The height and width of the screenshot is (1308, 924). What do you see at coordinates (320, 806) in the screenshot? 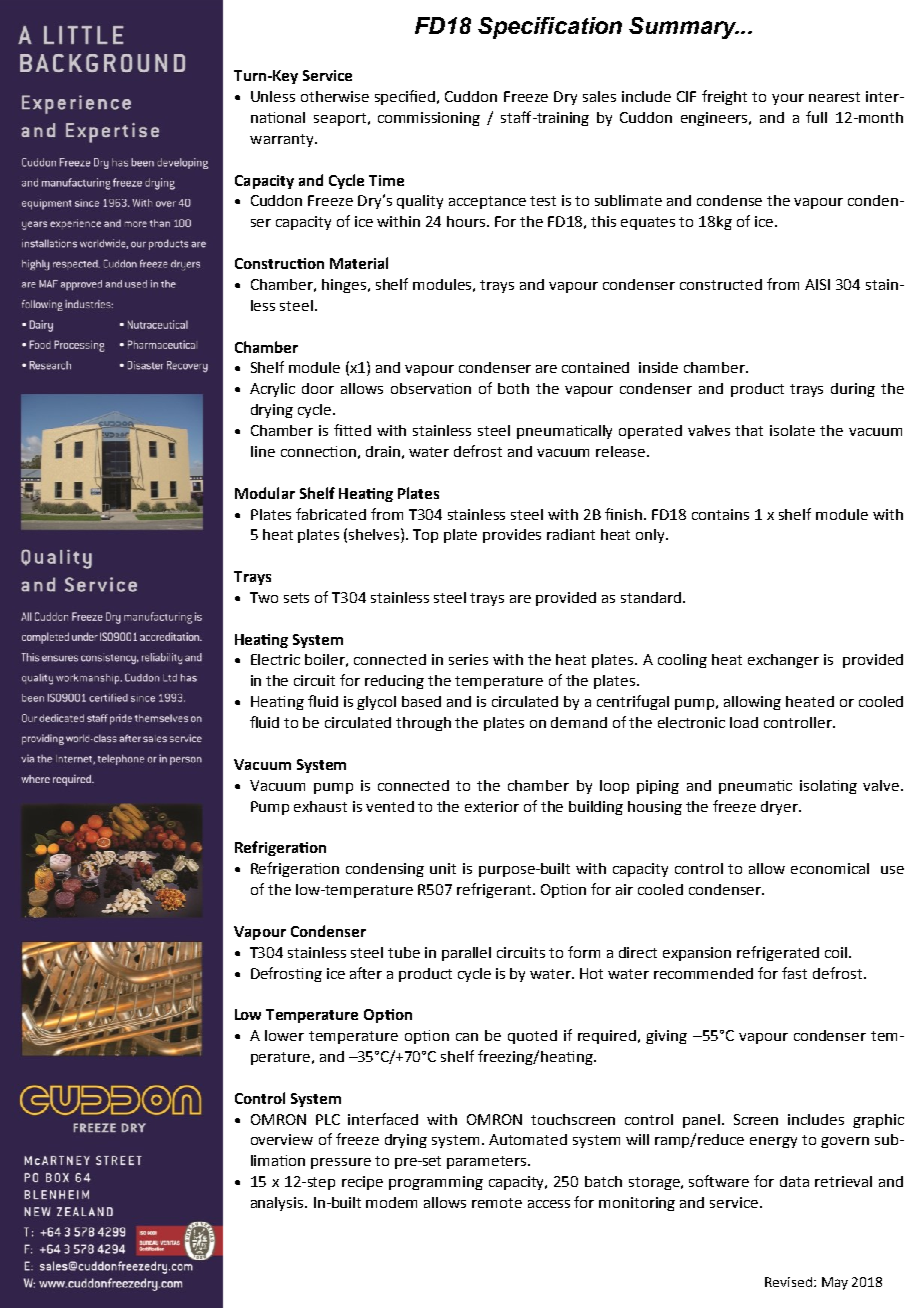
I see `exhaust` at bounding box center [320, 806].
